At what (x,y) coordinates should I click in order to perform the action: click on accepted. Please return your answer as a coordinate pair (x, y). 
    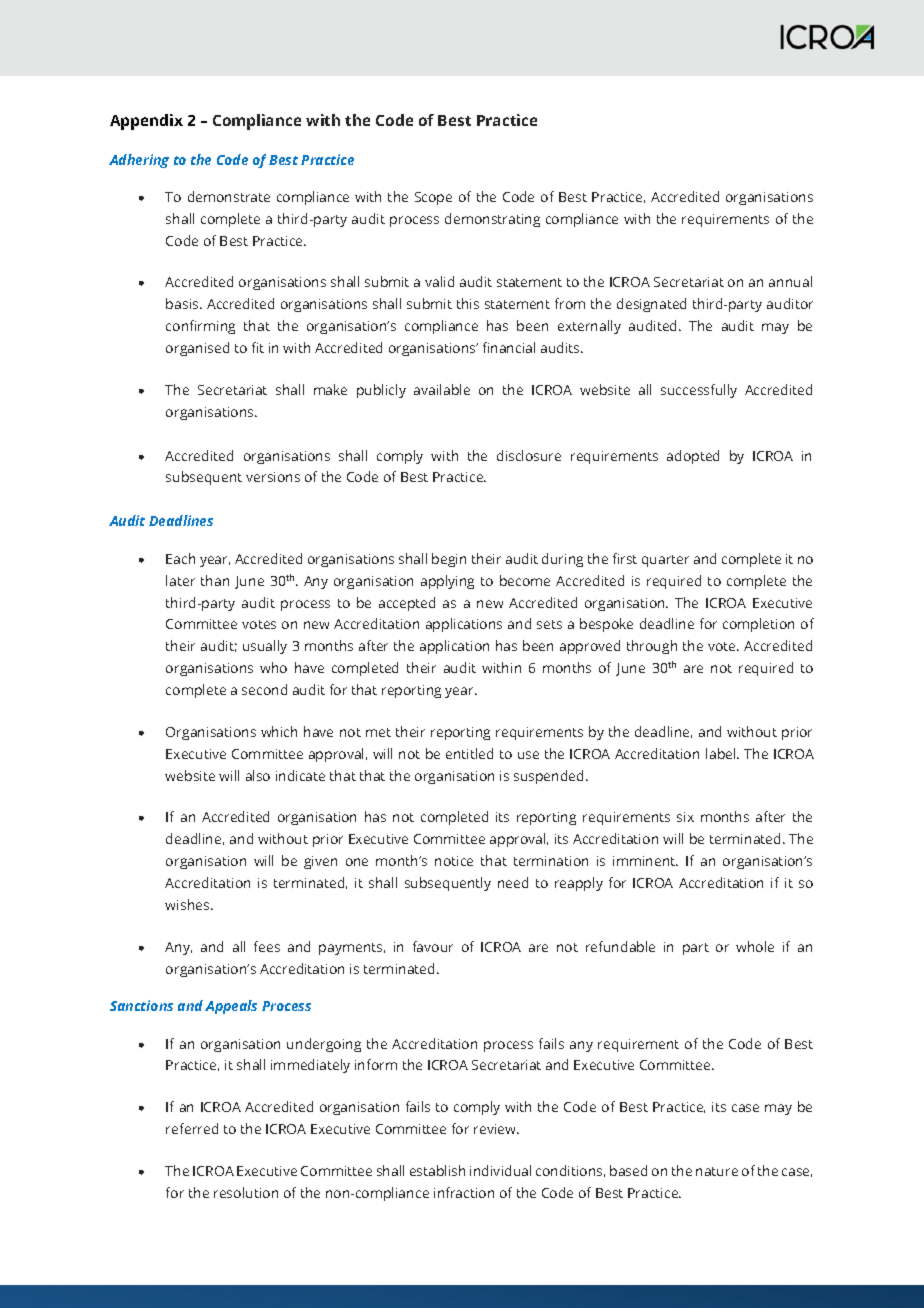
    Looking at the image, I should click on (407, 604).
